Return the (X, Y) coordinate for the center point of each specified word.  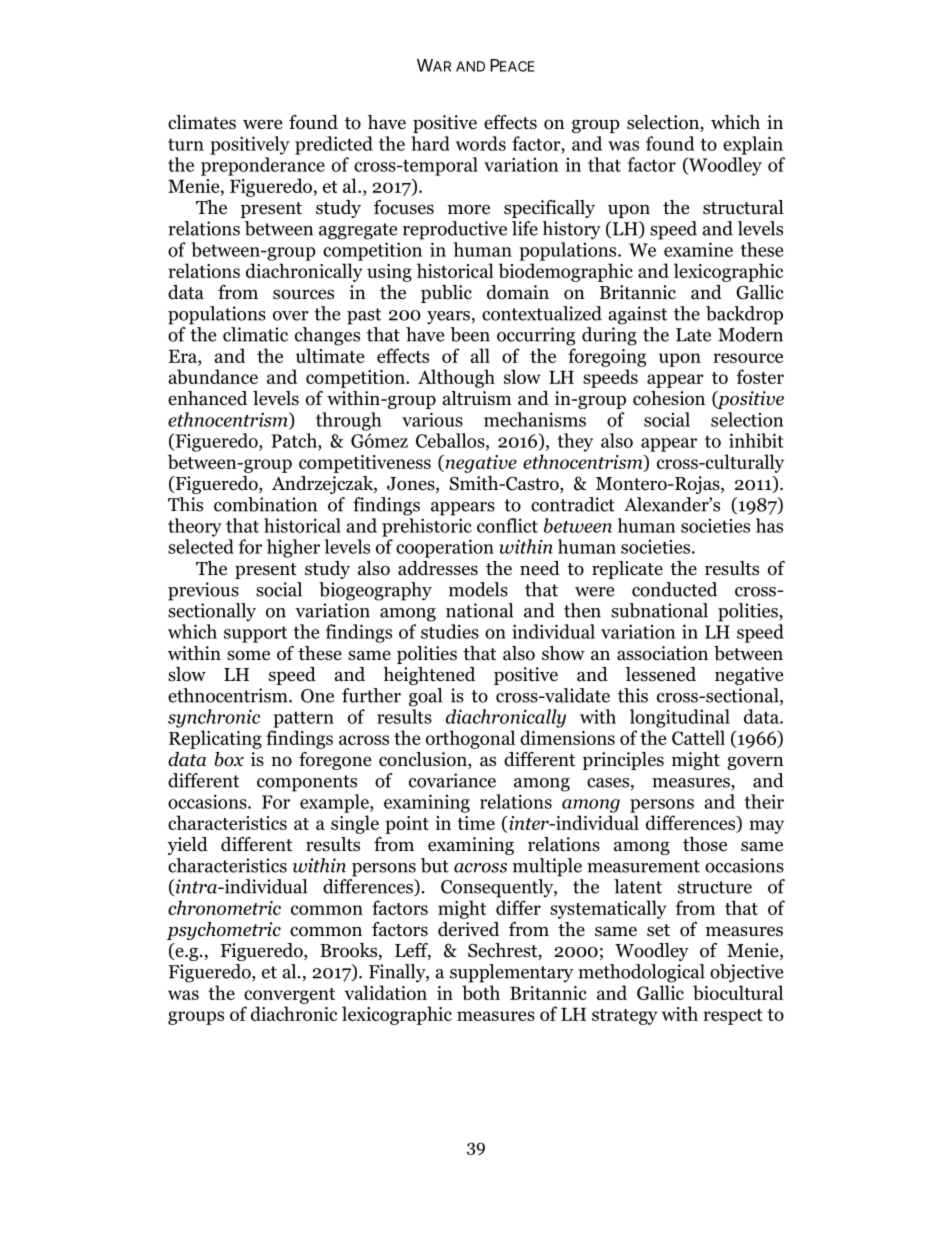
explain (753, 145)
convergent (289, 996)
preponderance (263, 166)
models (478, 589)
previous (203, 591)
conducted (674, 589)
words (481, 143)
